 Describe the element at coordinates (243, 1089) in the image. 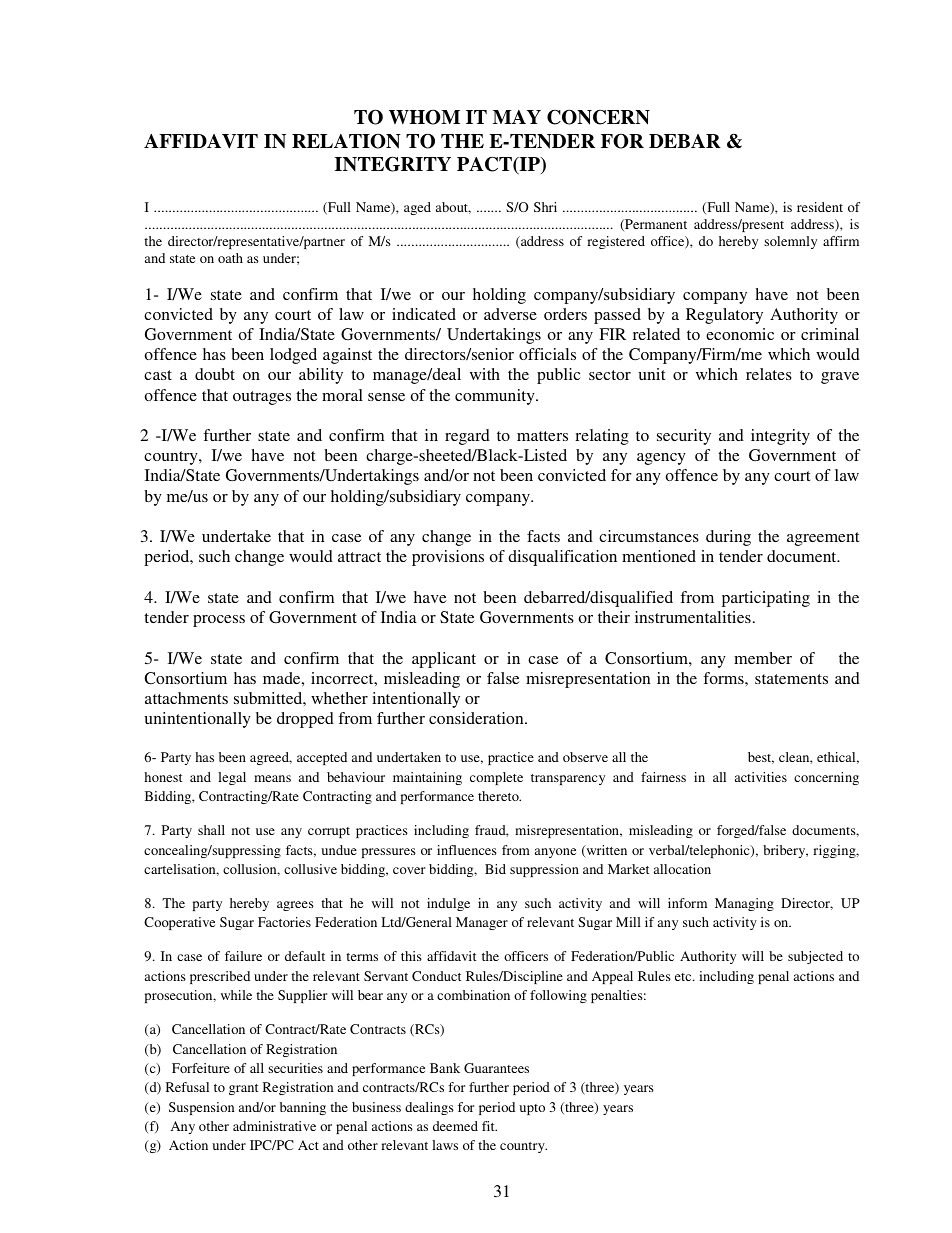

I see `grant` at that location.
